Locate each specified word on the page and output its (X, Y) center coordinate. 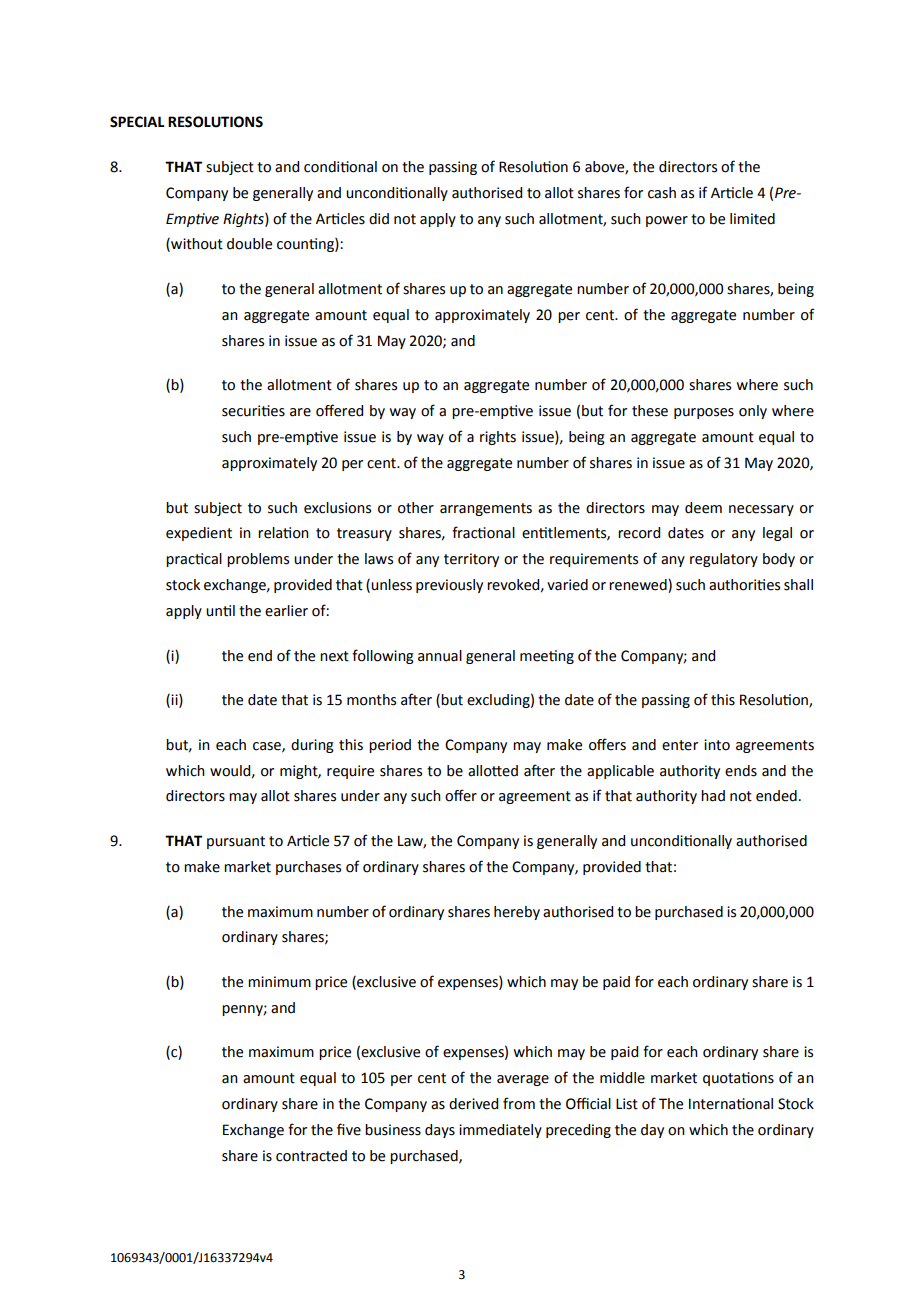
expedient (199, 534)
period (390, 746)
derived (473, 1104)
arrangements (486, 509)
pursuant (236, 842)
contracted (311, 1156)
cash (662, 193)
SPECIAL (137, 122)
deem (703, 508)
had (713, 796)
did (379, 219)
